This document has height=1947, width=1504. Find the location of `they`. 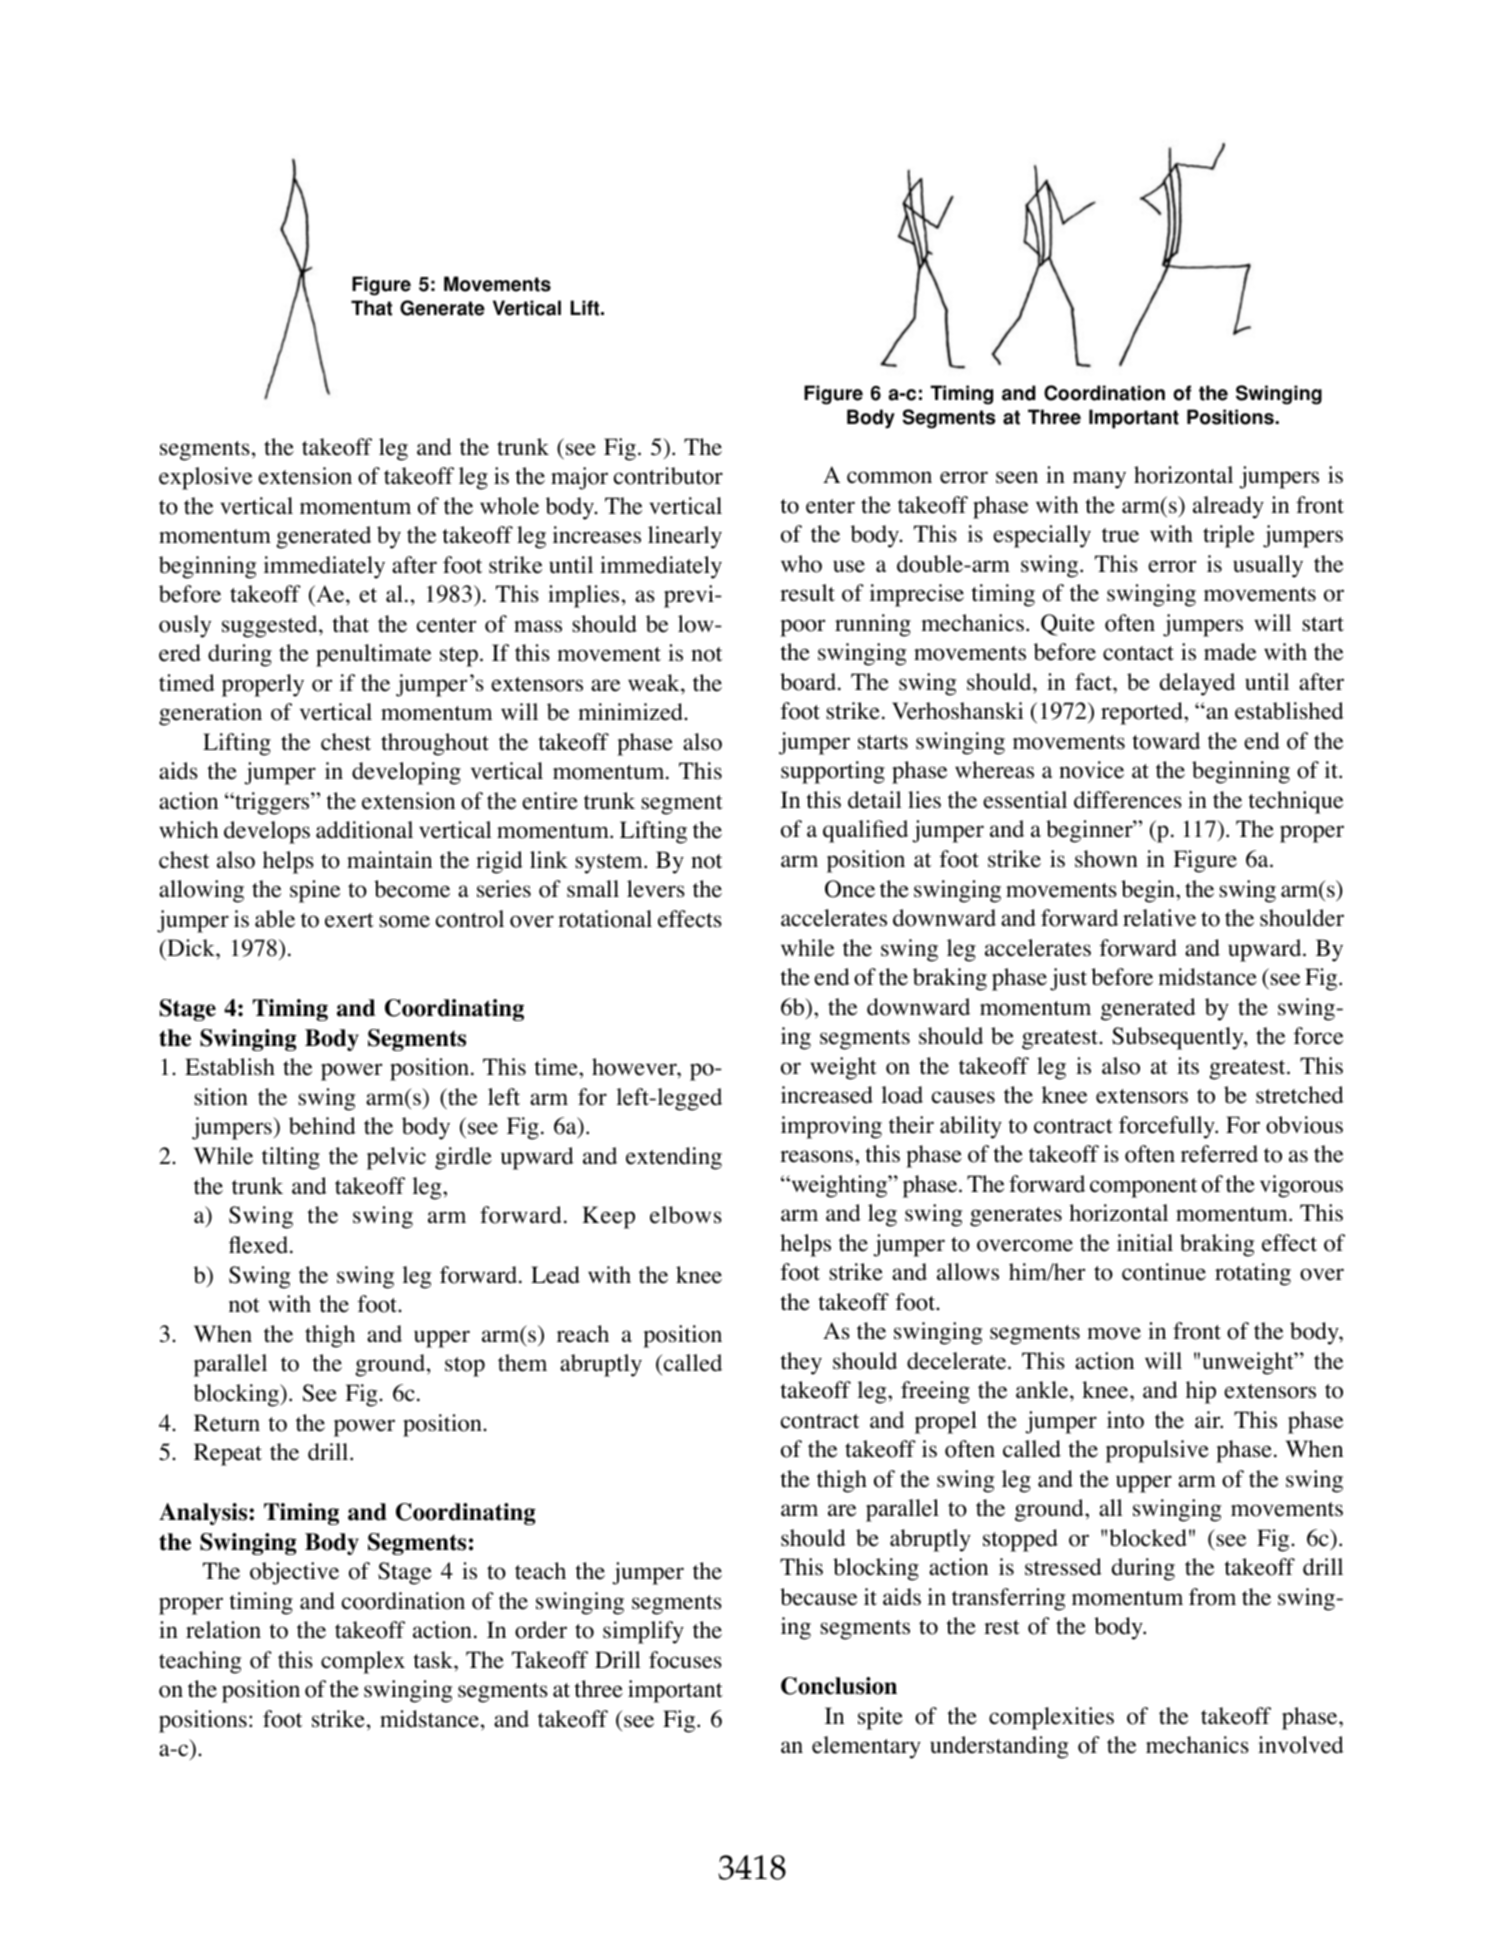

they is located at coordinates (801, 1363).
